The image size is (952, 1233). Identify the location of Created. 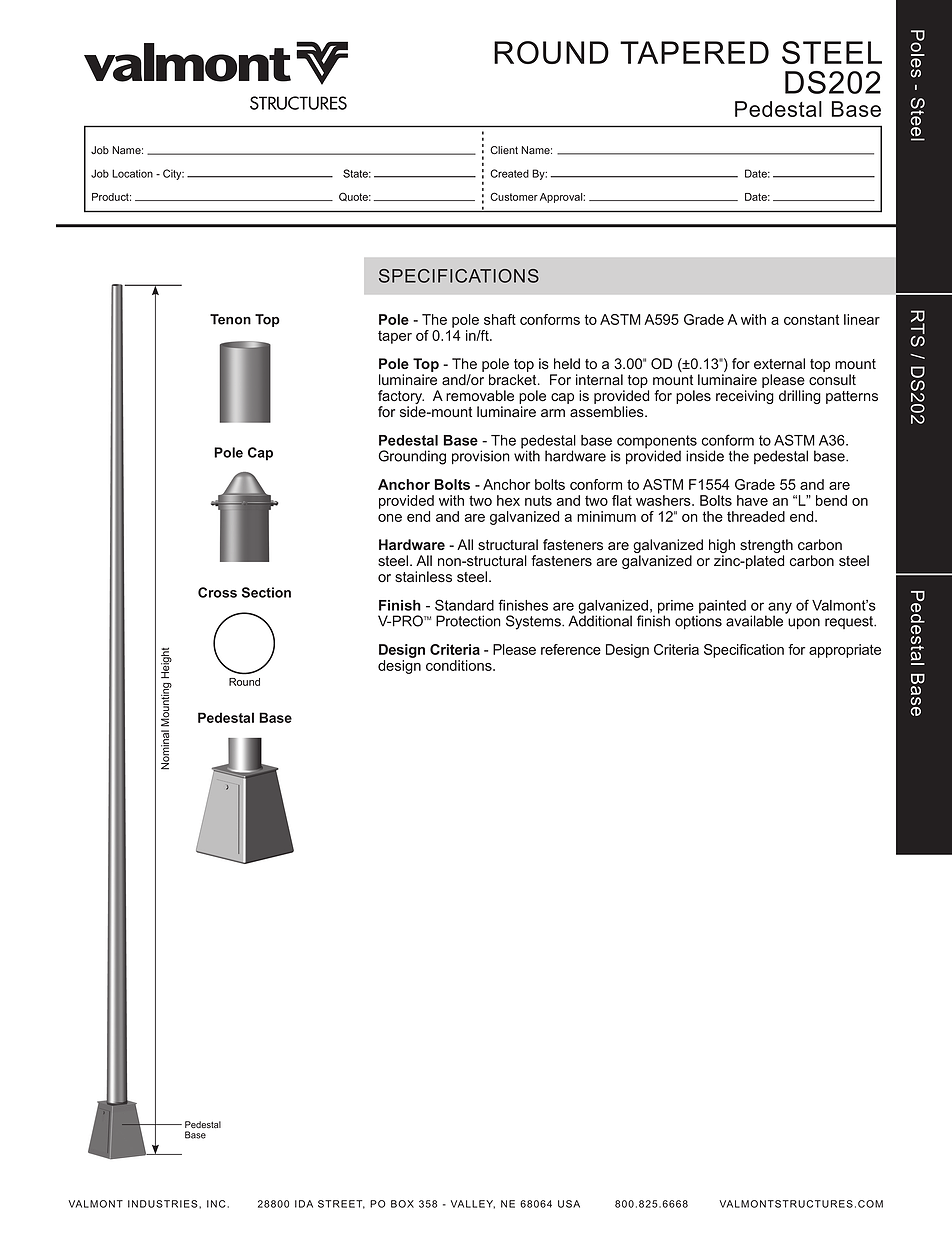
(509, 173).
